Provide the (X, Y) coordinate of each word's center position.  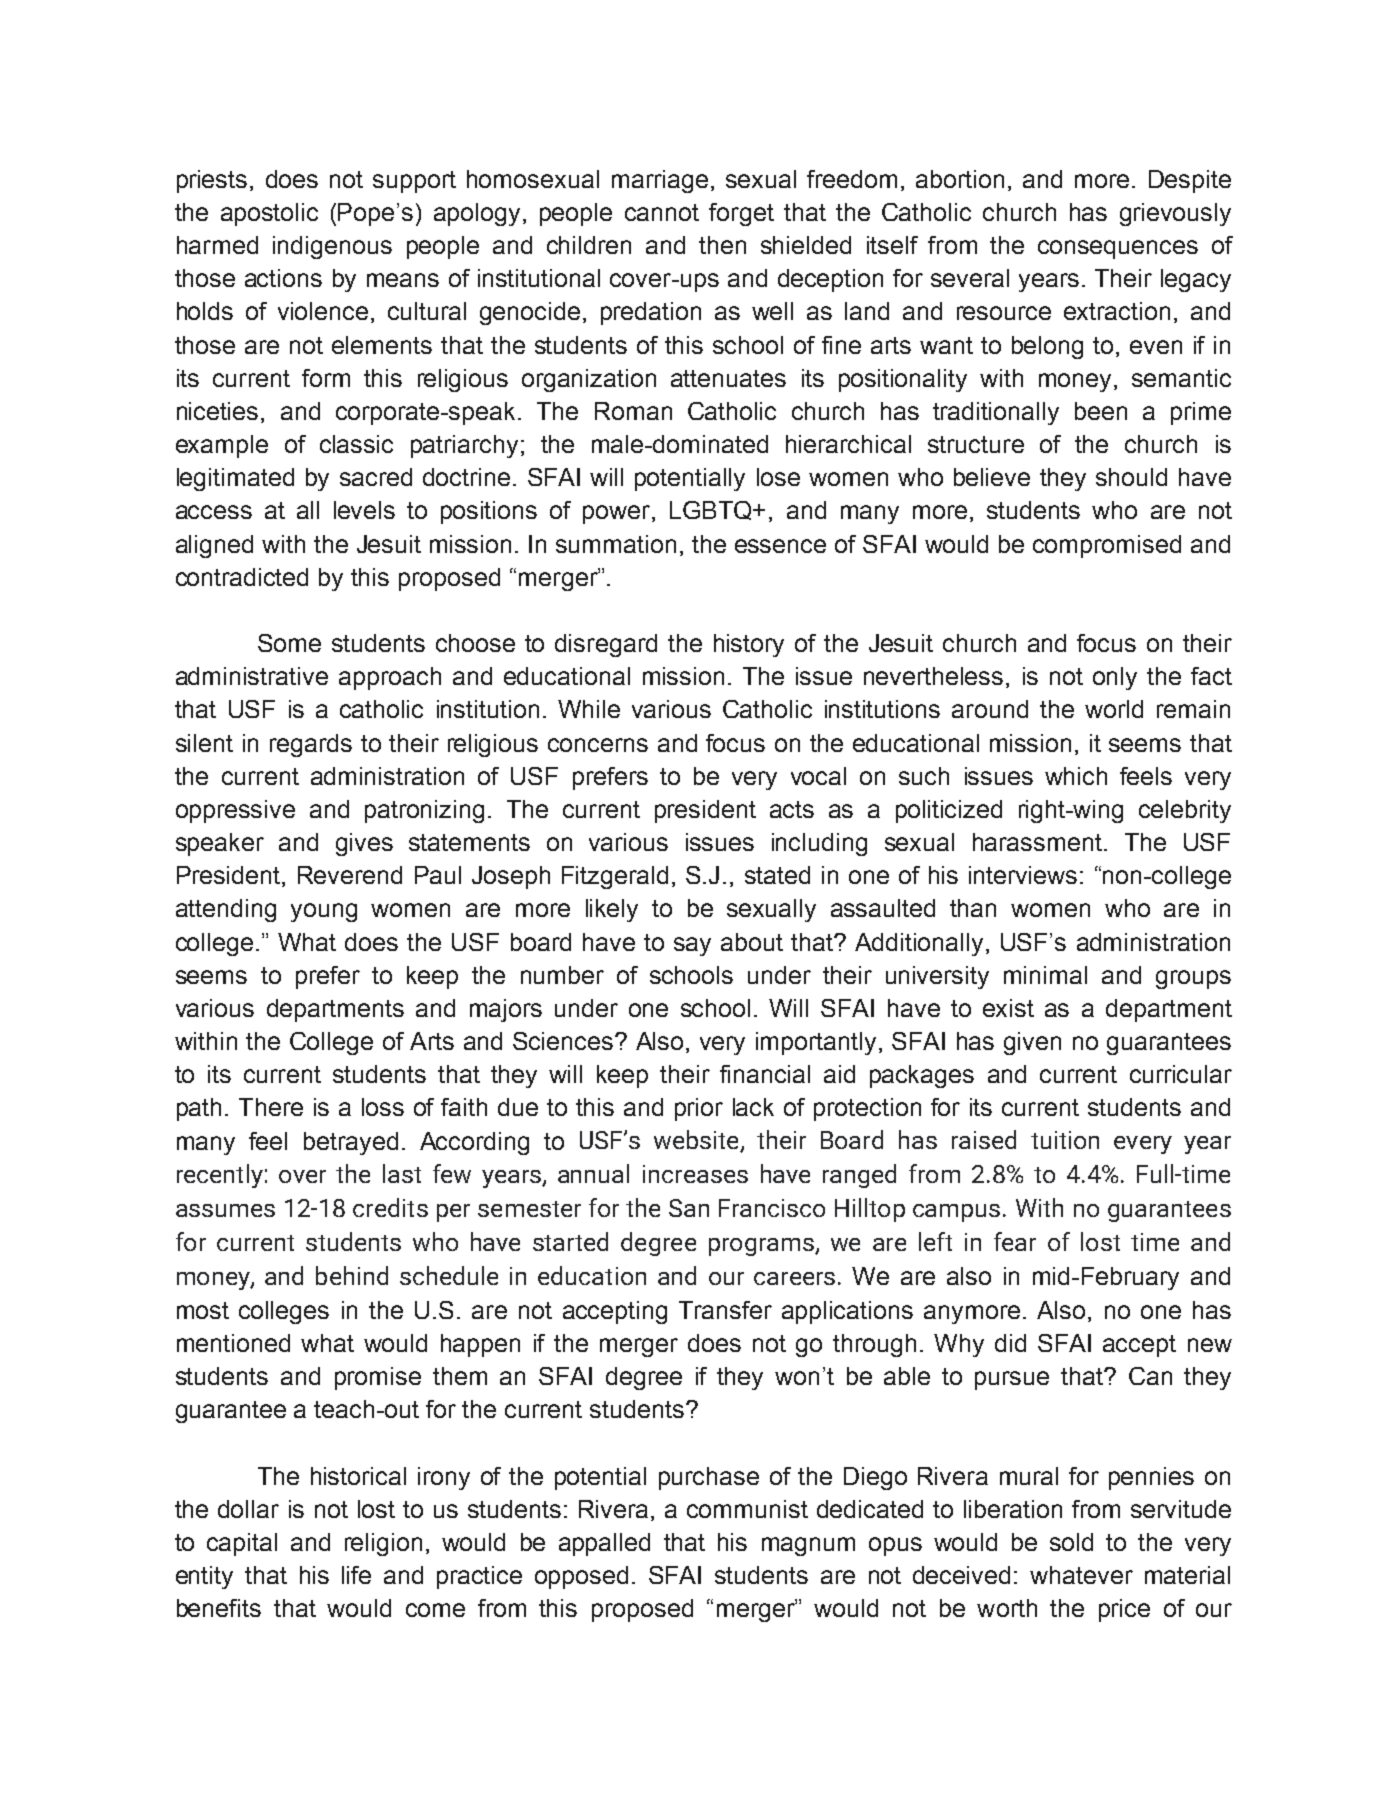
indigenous (332, 247)
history (749, 645)
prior (699, 1109)
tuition (1065, 1140)
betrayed (351, 1143)
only (1115, 678)
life (356, 1575)
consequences (1118, 249)
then (722, 245)
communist (747, 1509)
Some (289, 643)
